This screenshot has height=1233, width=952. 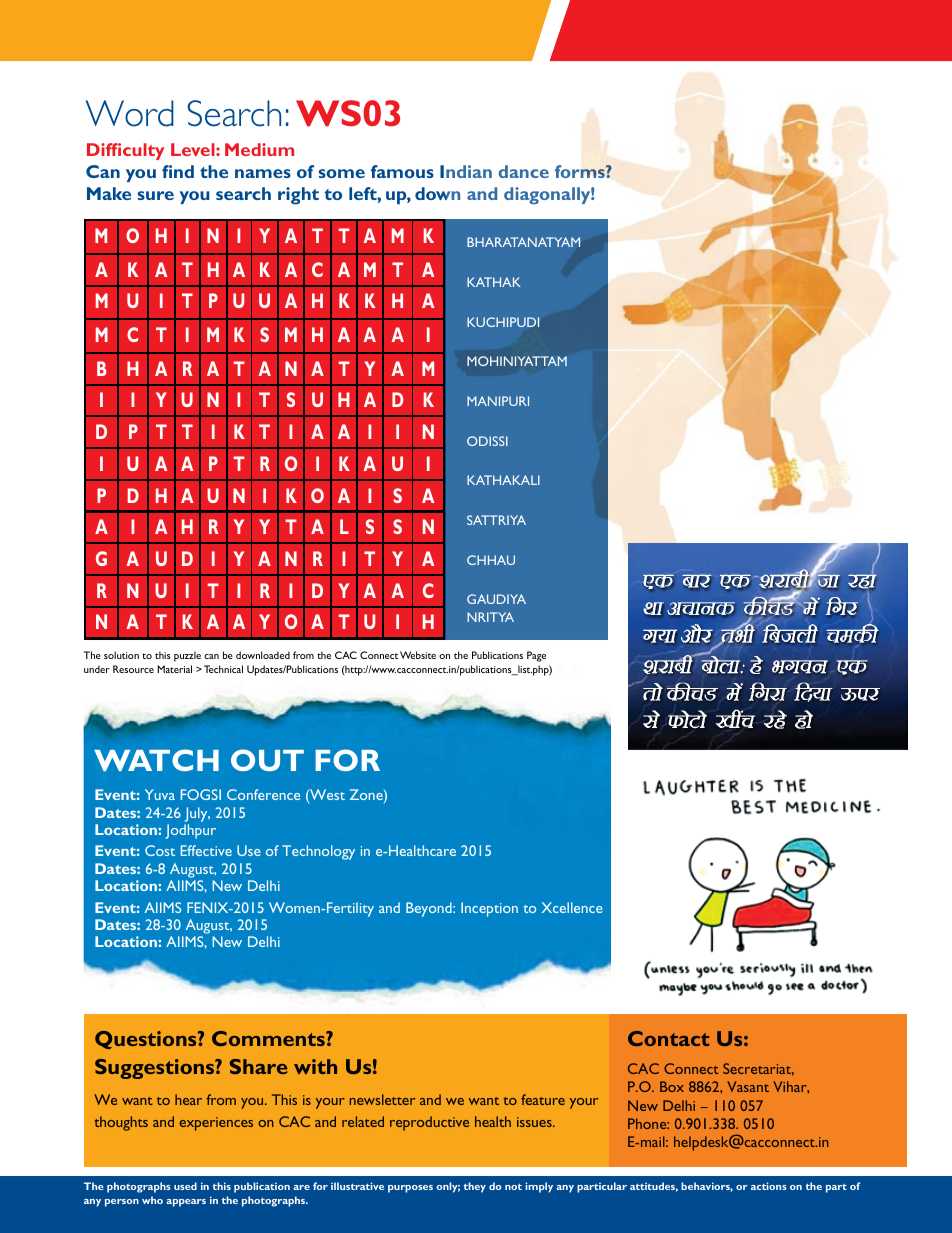 I want to click on used, so click(x=185, y=1186).
